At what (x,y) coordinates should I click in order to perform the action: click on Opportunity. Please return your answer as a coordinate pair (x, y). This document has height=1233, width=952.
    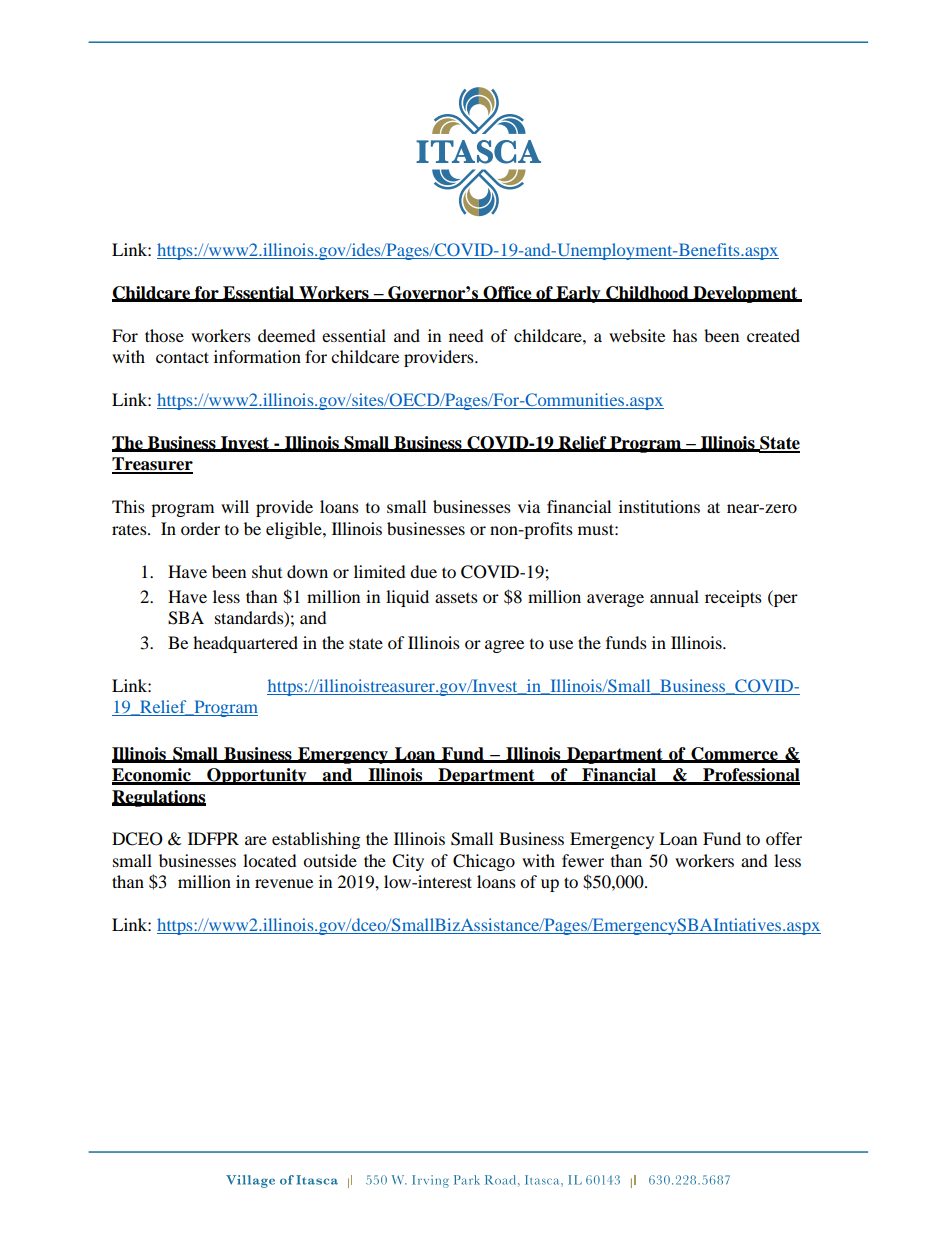
    Looking at the image, I should click on (257, 776).
